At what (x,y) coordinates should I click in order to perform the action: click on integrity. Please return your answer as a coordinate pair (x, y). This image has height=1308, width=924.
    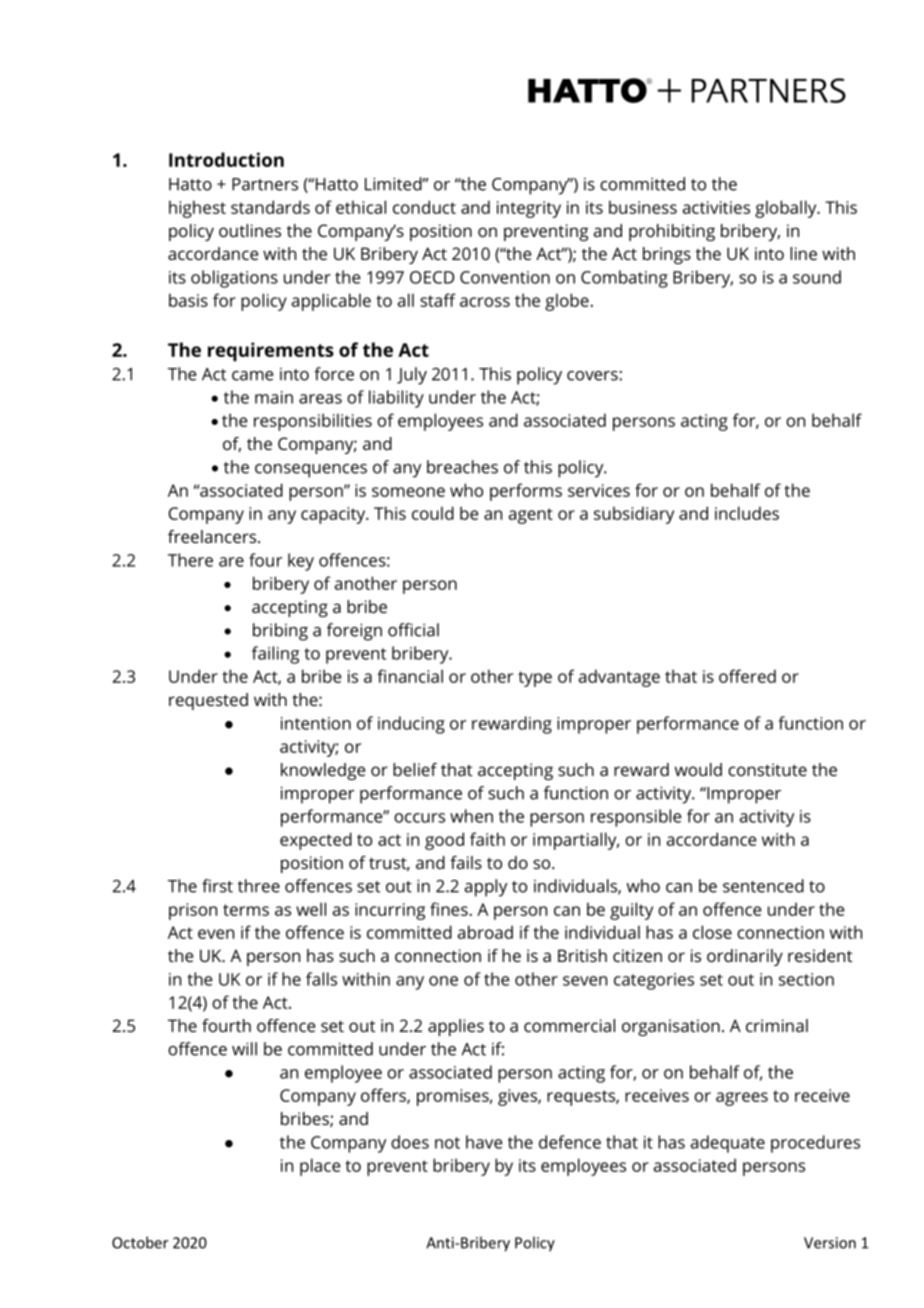
    Looking at the image, I should click on (529, 209).
